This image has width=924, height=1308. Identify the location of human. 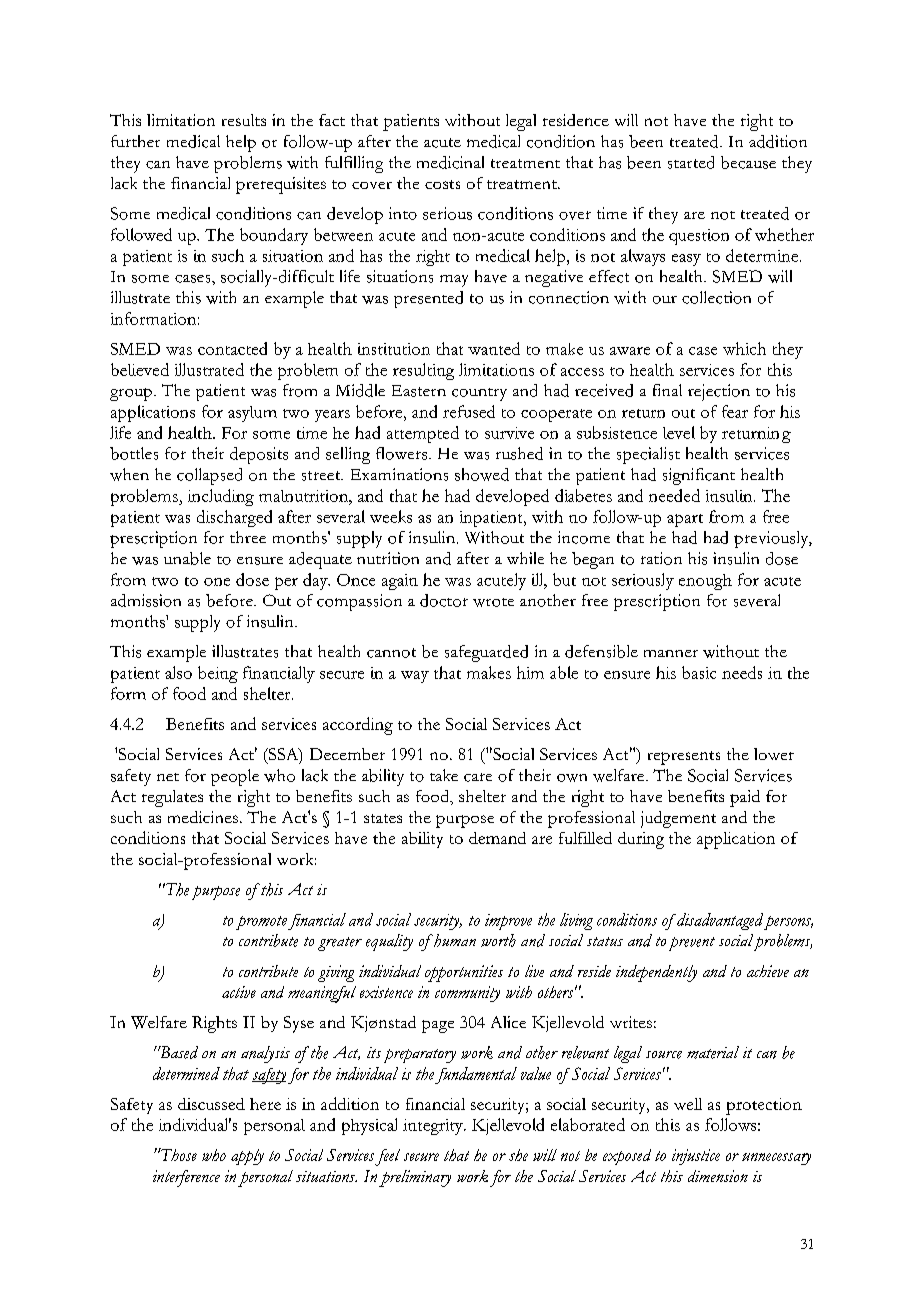
(454, 940).
